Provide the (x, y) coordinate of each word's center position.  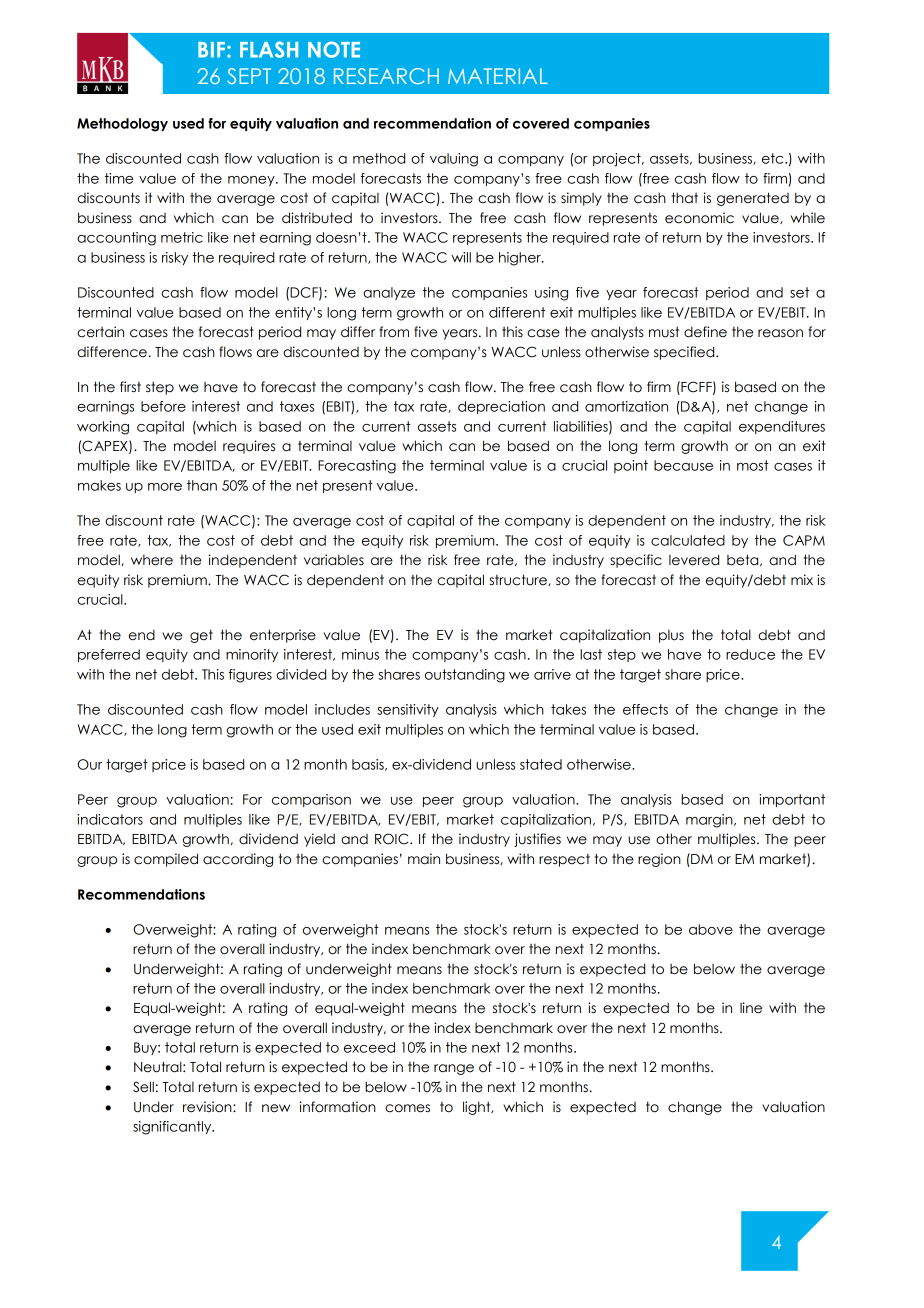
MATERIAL (498, 76)
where (152, 560)
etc (774, 158)
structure (519, 580)
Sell (143, 1087)
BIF (211, 50)
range (454, 1069)
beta (744, 560)
